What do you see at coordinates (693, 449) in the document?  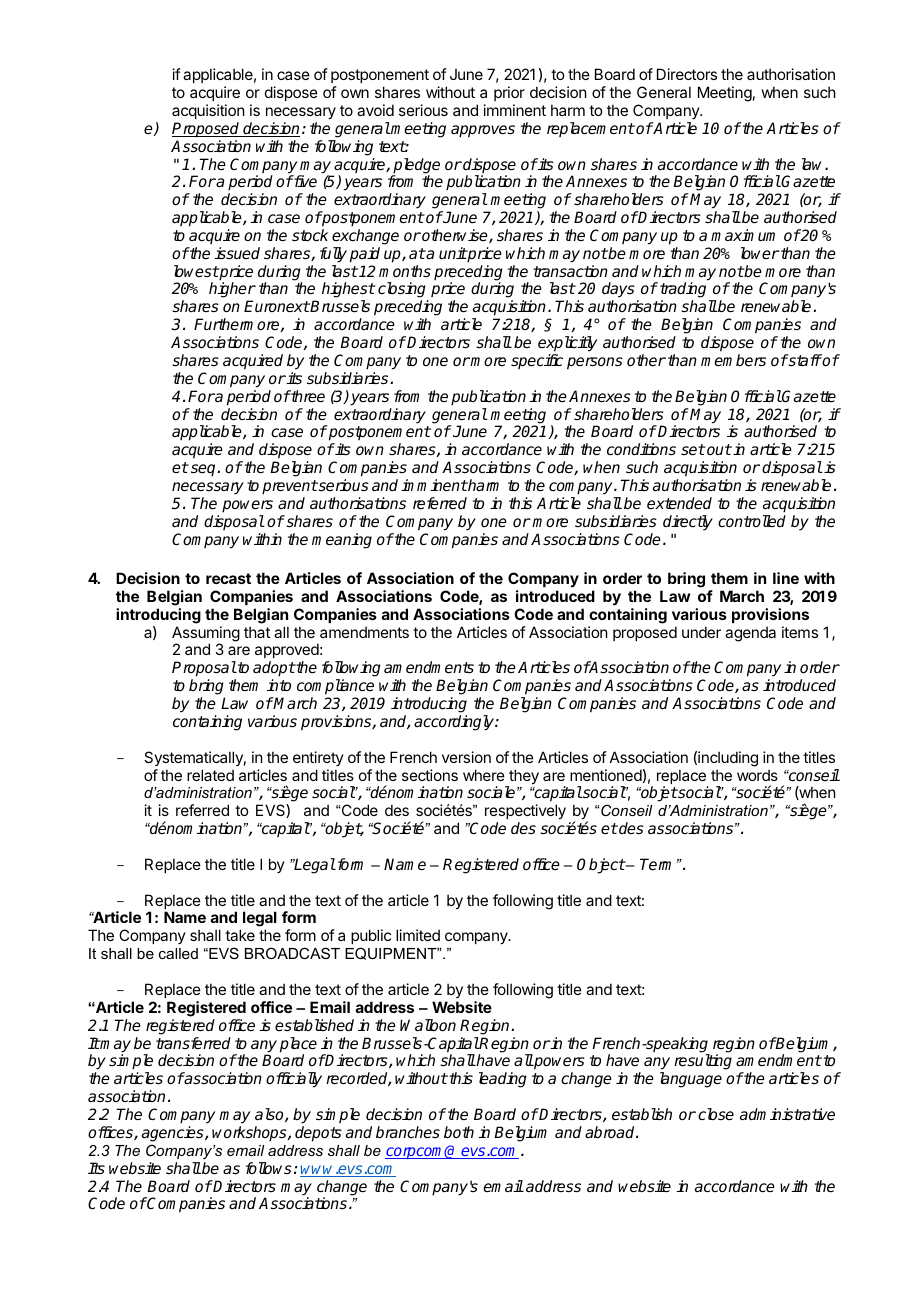 I see `set` at bounding box center [693, 449].
